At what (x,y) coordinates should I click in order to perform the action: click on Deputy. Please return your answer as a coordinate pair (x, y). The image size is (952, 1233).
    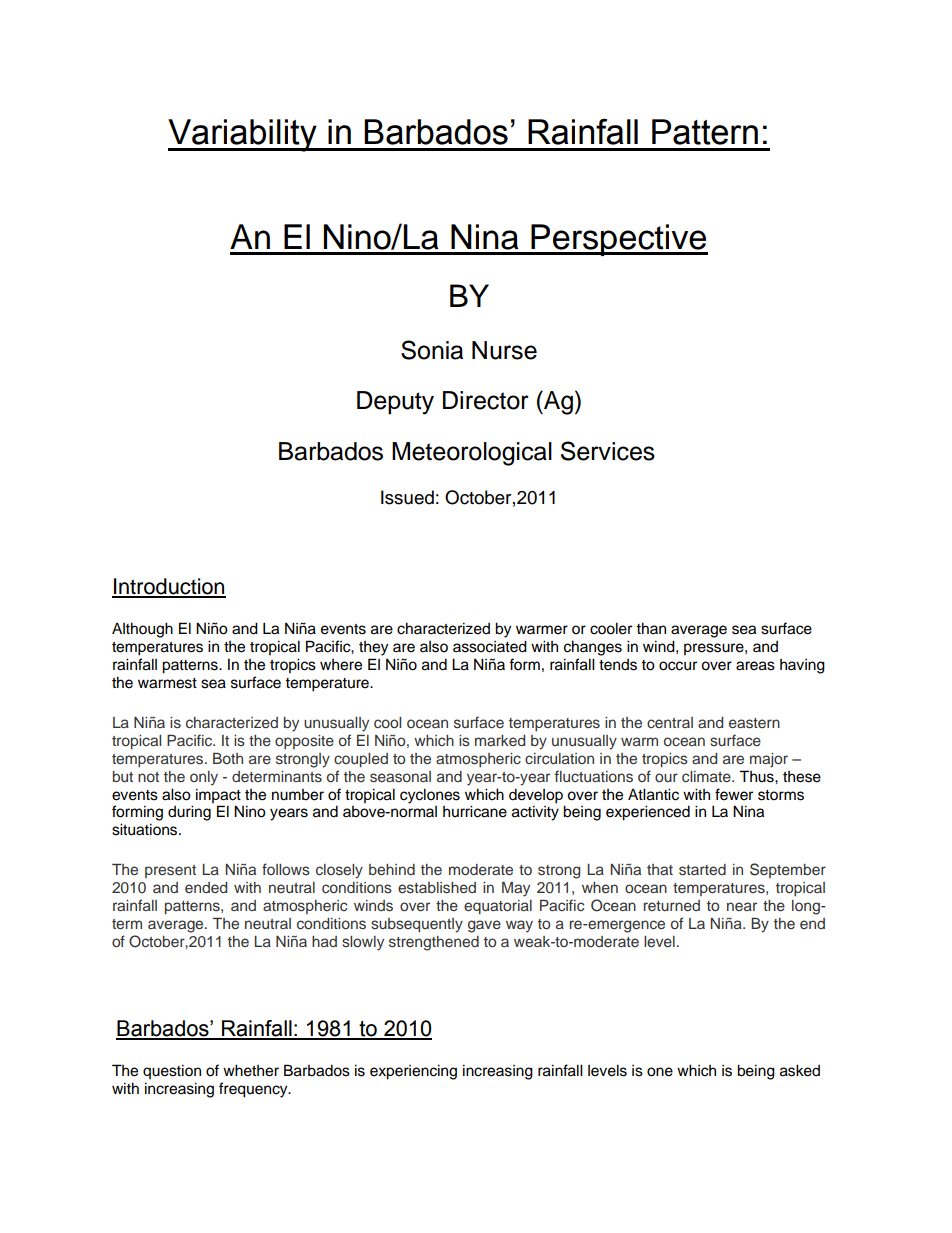
    Looking at the image, I should click on (395, 403).
